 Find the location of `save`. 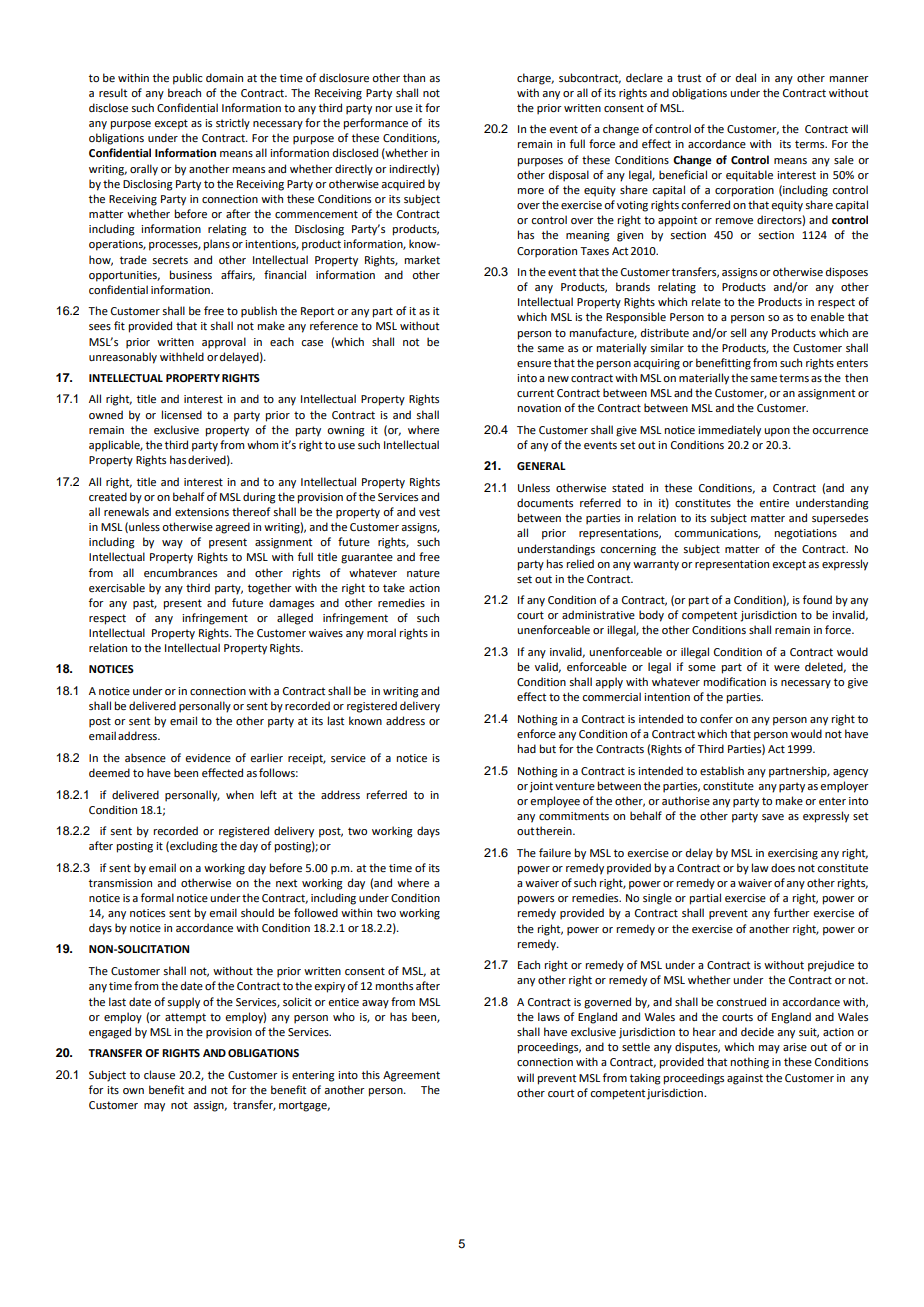

save is located at coordinates (773, 817).
